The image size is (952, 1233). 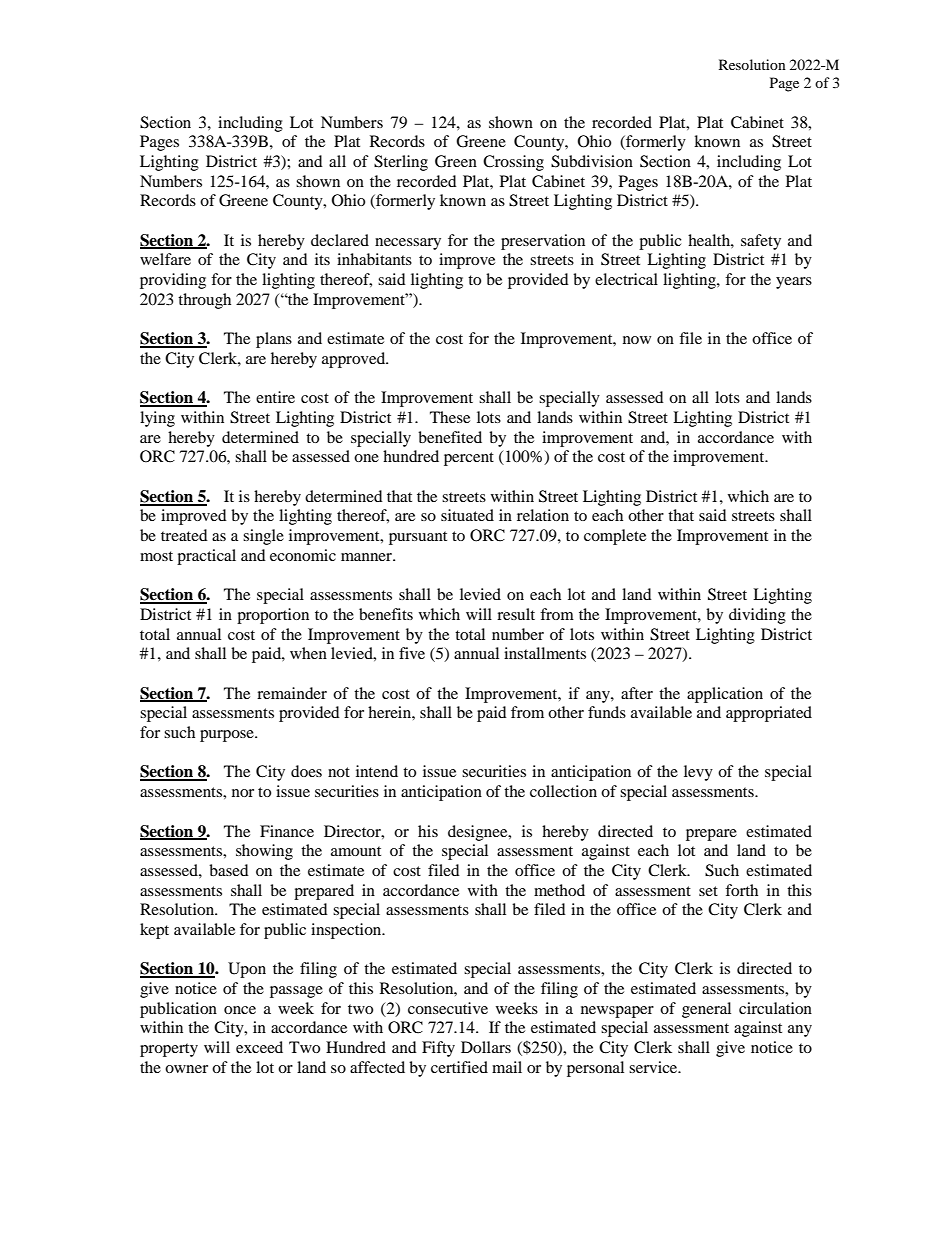 I want to click on Crossing, so click(x=513, y=163).
